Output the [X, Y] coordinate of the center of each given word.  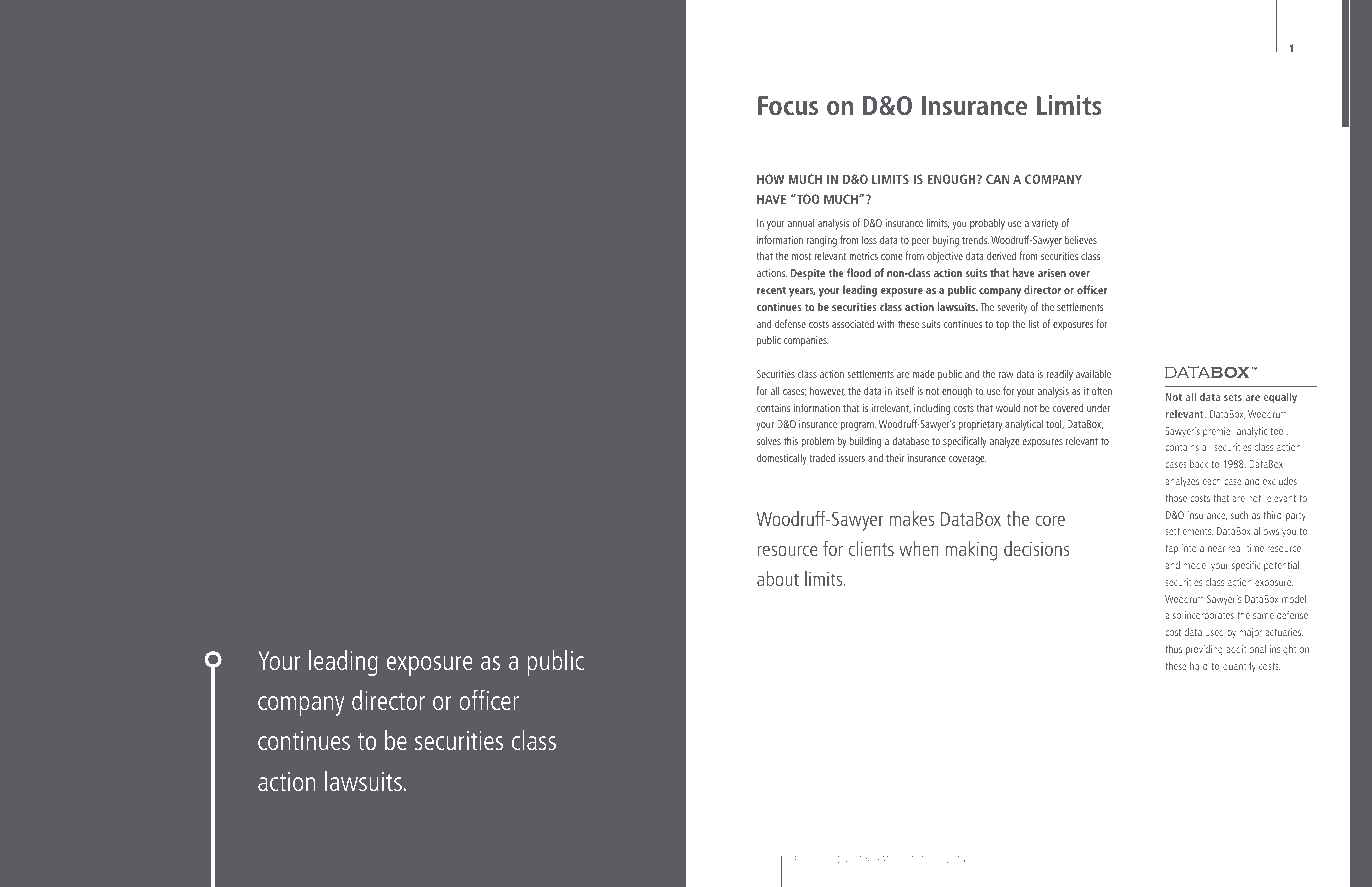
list [1034, 324]
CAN [997, 179]
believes [1081, 239]
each [1212, 481]
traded [822, 457]
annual [801, 223]
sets [1233, 397]
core [1050, 520]
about [778, 578]
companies [806, 341]
